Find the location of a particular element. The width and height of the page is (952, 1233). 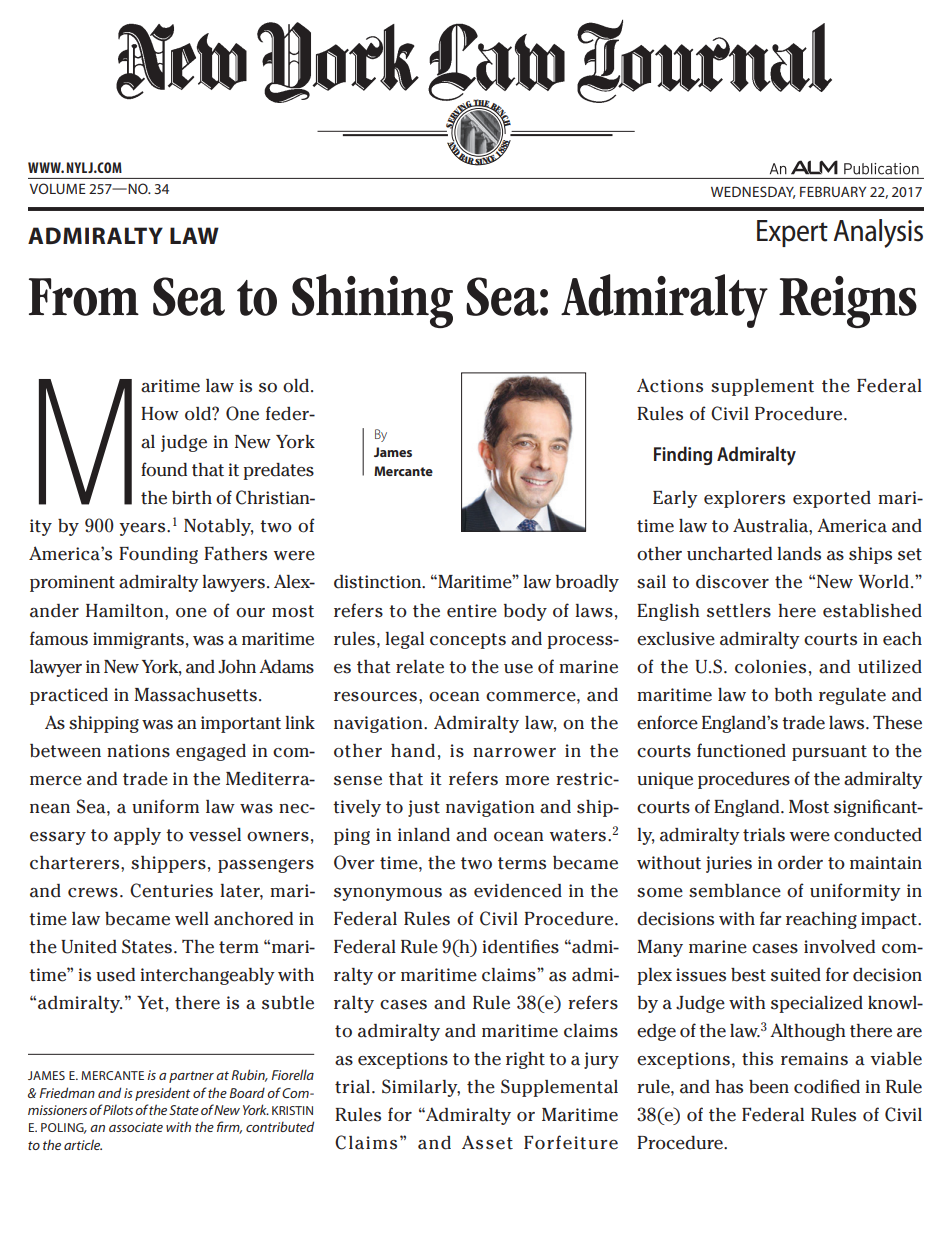

Expert is located at coordinates (792, 233).
